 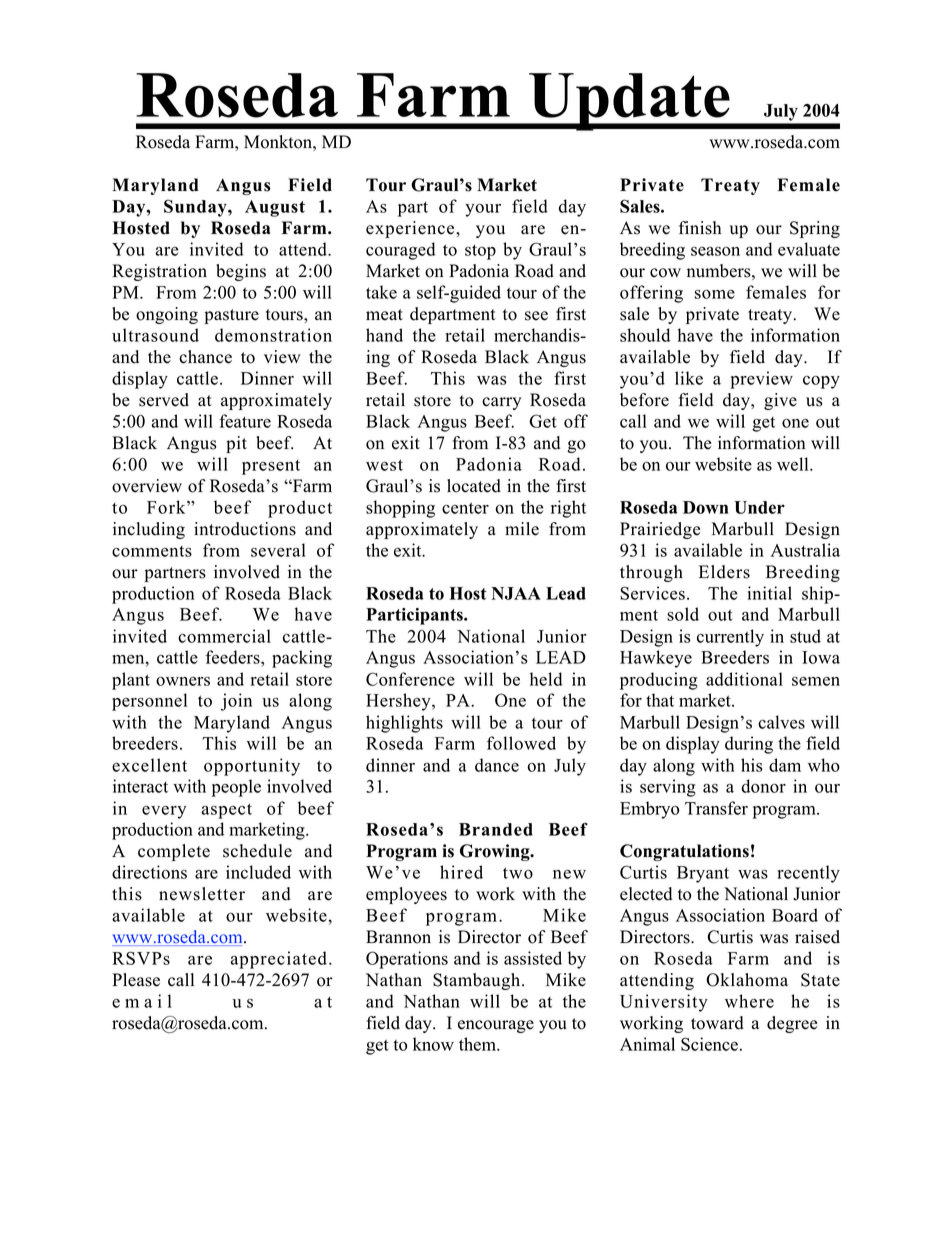 I want to click on introductions, so click(x=245, y=529).
